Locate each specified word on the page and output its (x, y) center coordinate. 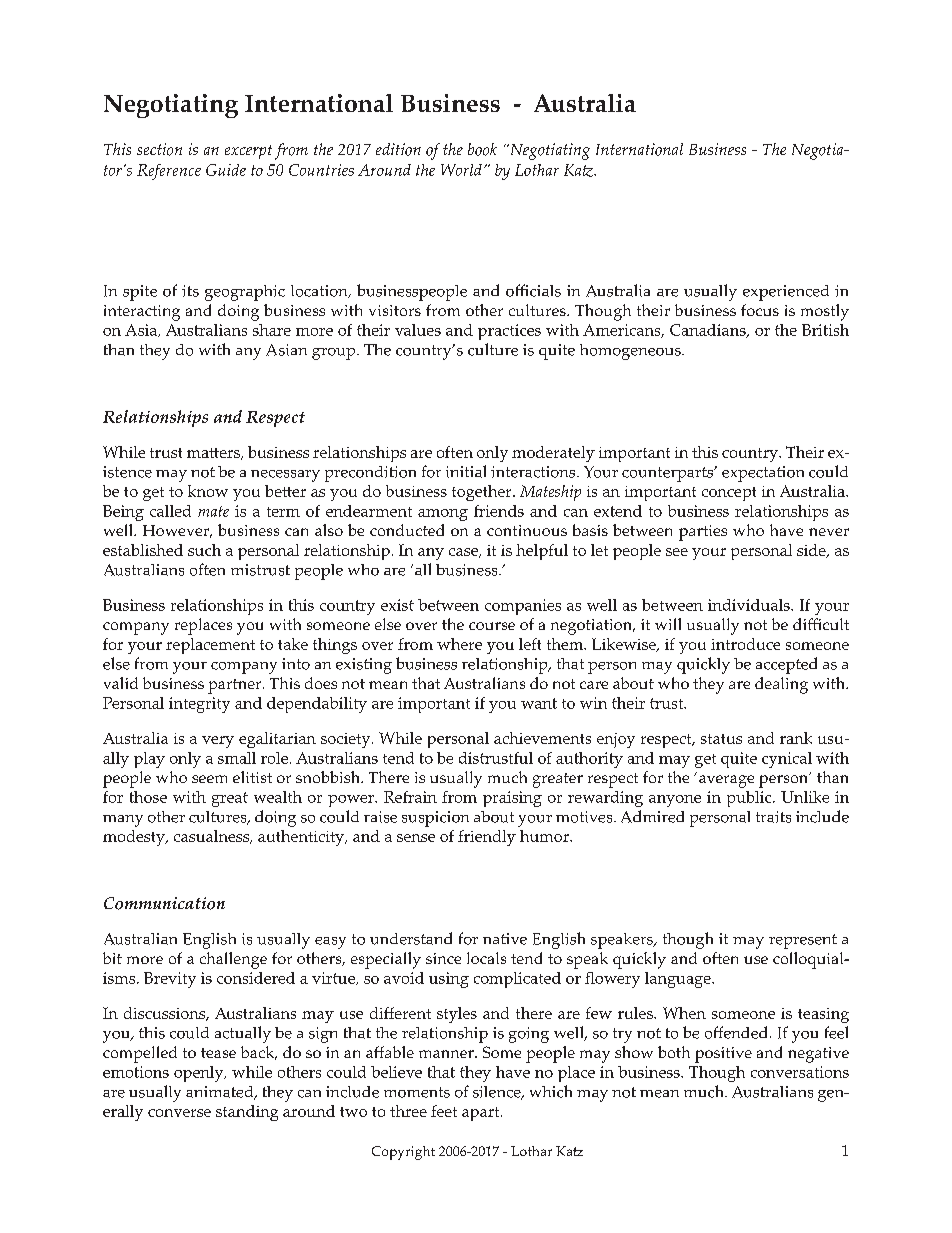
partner (236, 686)
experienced (786, 293)
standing (247, 1113)
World (461, 170)
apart (482, 1114)
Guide (226, 170)
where (459, 644)
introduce (745, 644)
